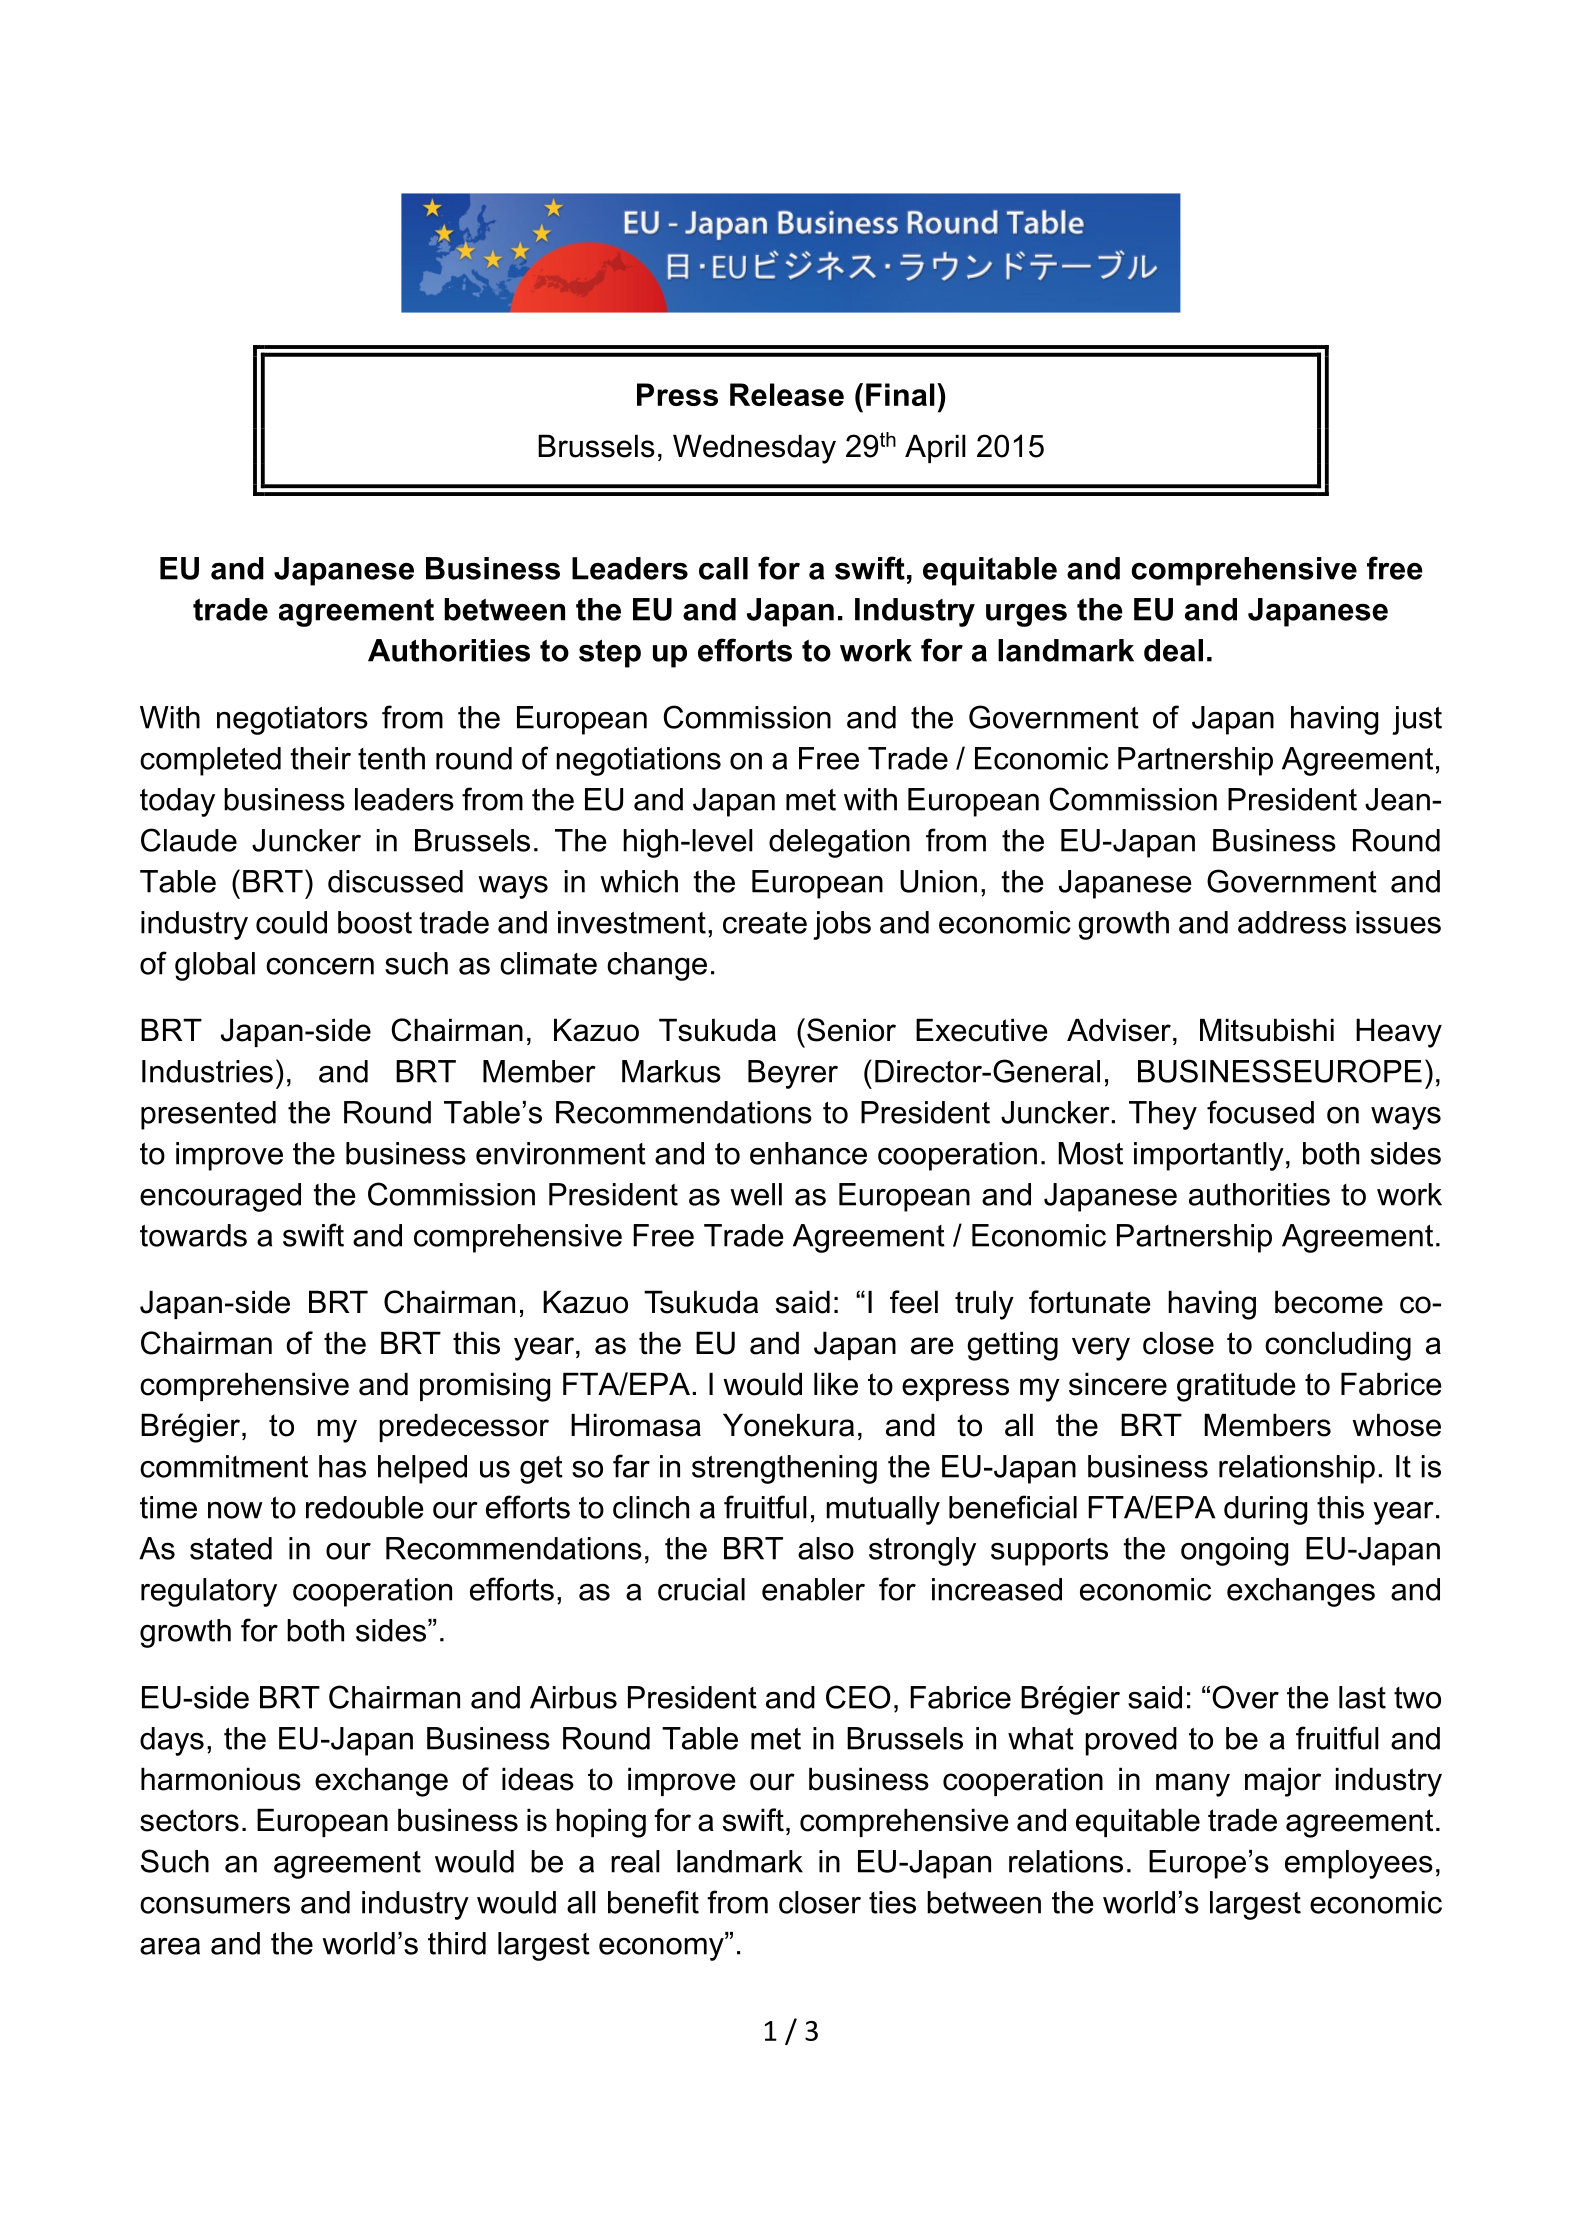 This screenshot has height=2238, width=1582. I want to click on enhance, so click(808, 1153).
